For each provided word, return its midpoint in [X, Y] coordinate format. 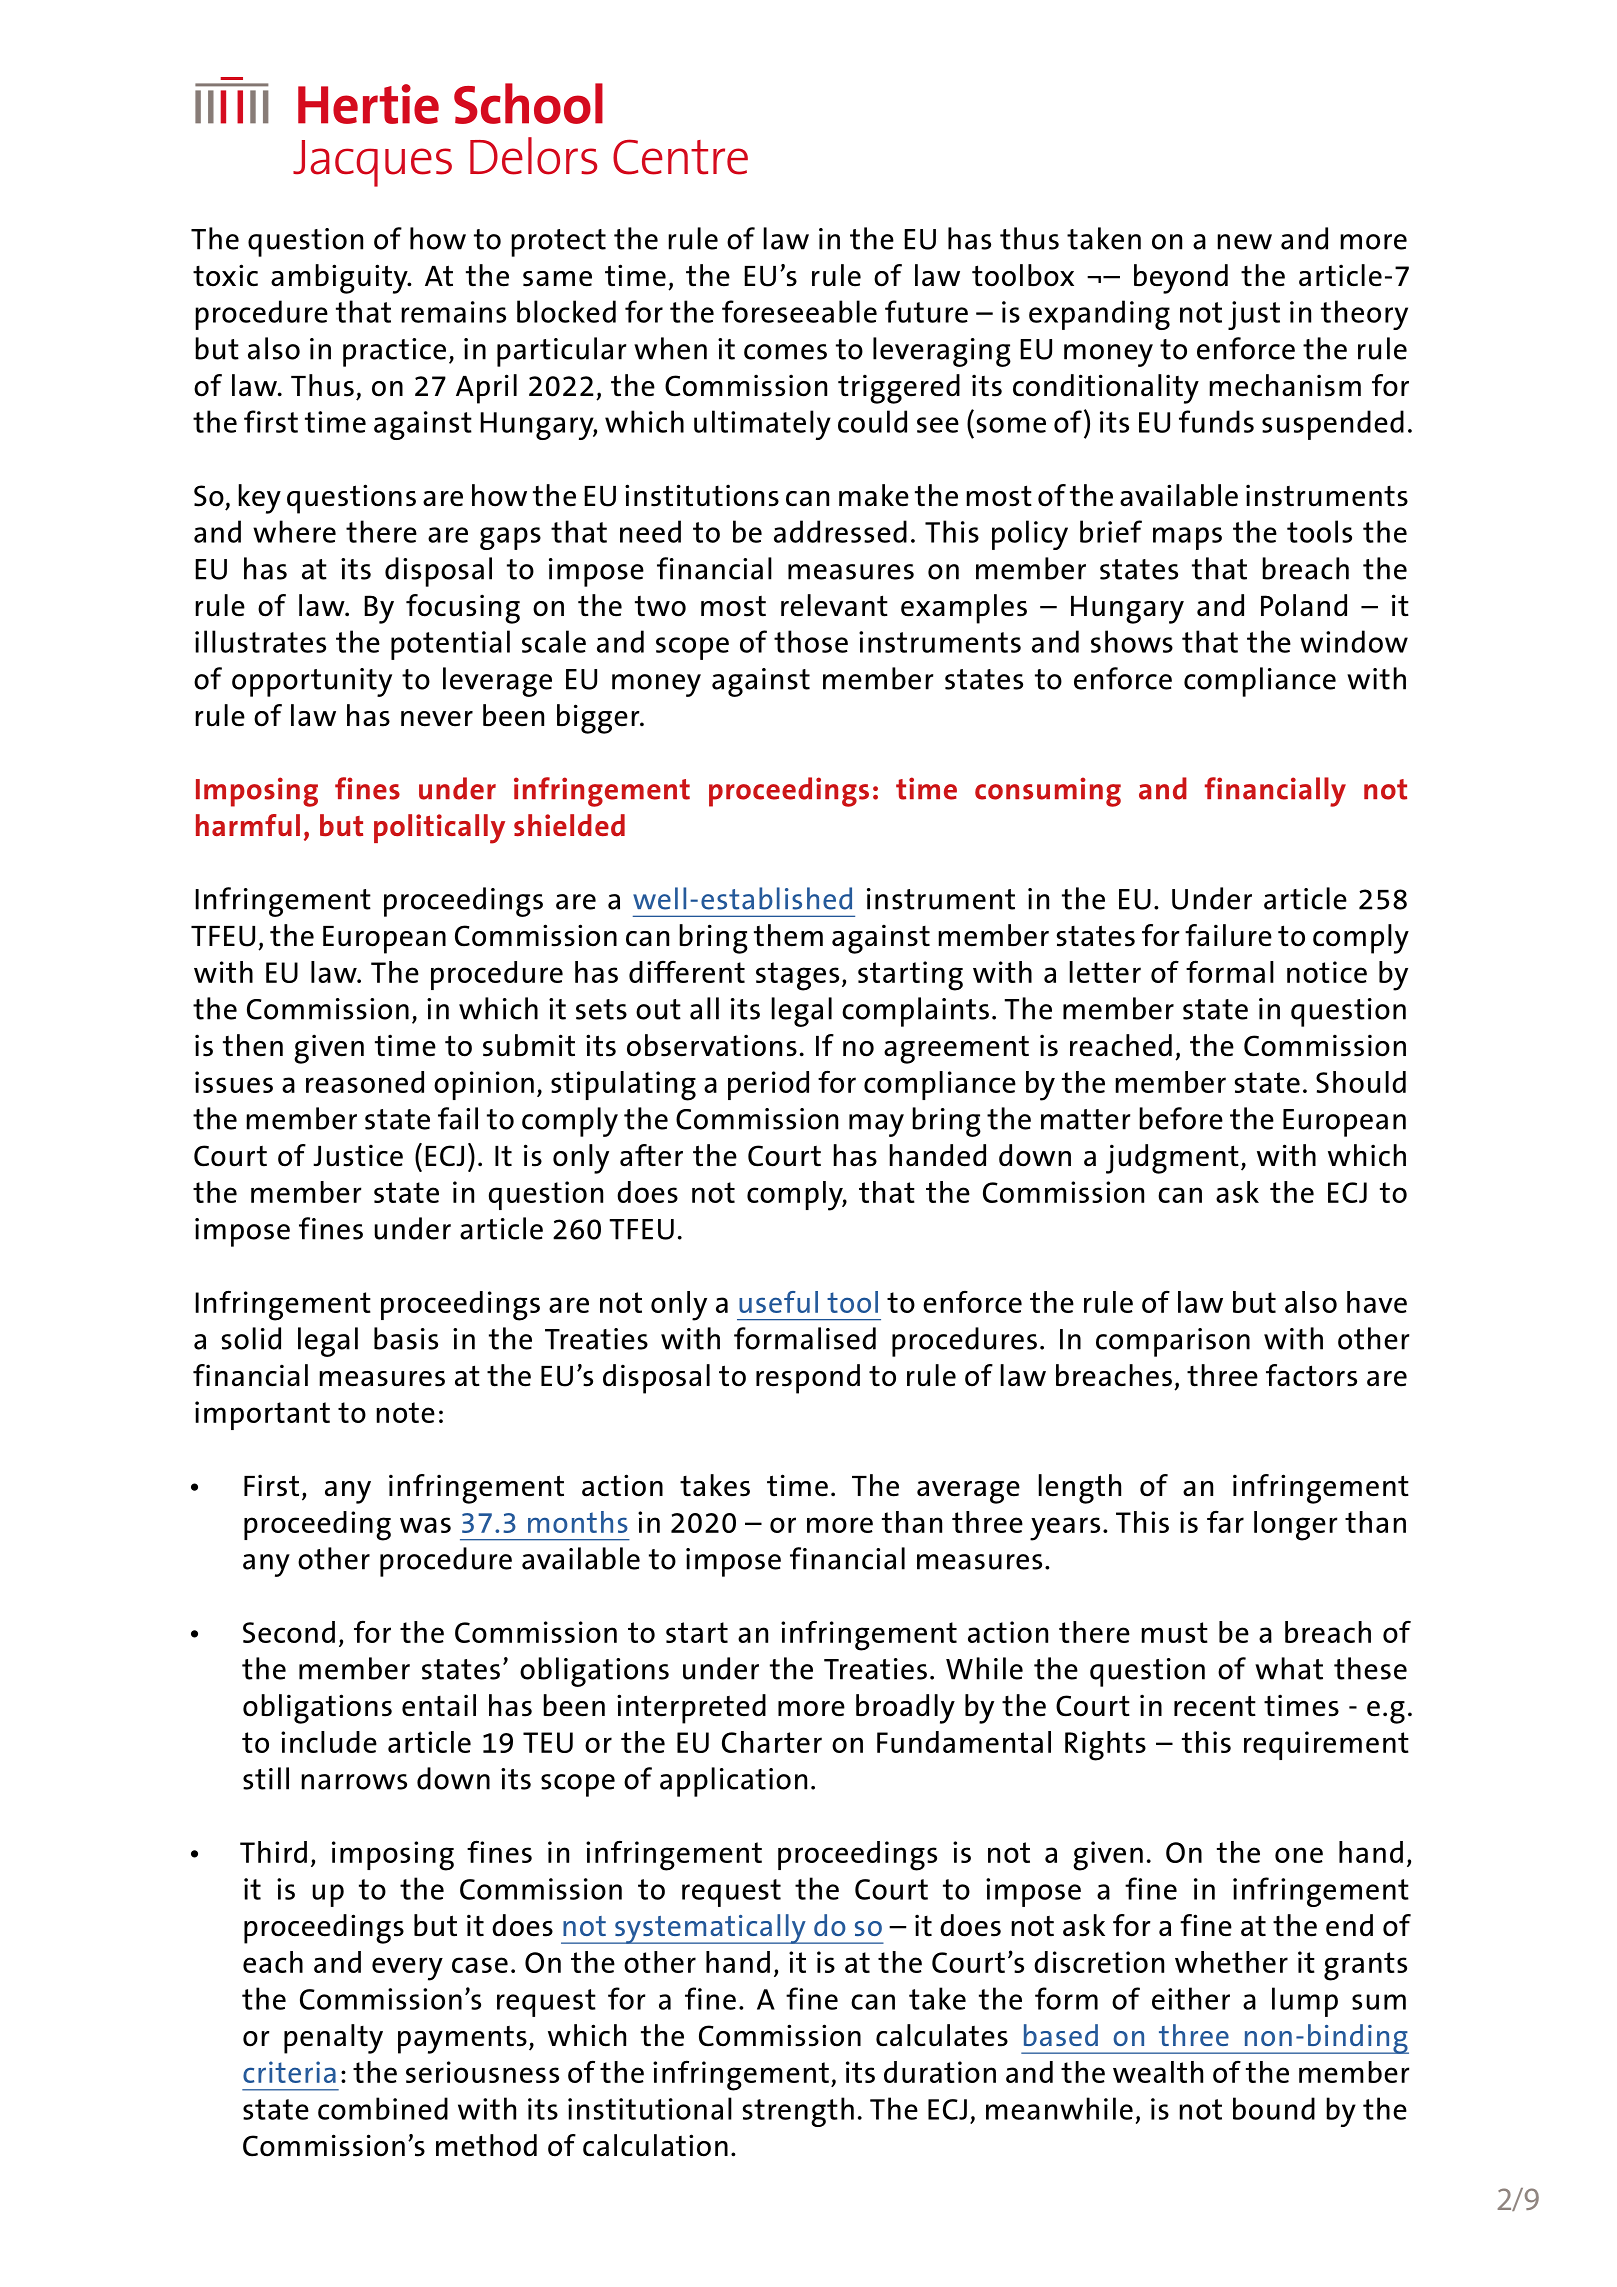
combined [383, 2108]
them [788, 935]
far [1225, 1522]
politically [439, 829]
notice [1327, 972]
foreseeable [799, 311]
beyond [1181, 279]
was [425, 1525]
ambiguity [340, 279]
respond [808, 1379]
